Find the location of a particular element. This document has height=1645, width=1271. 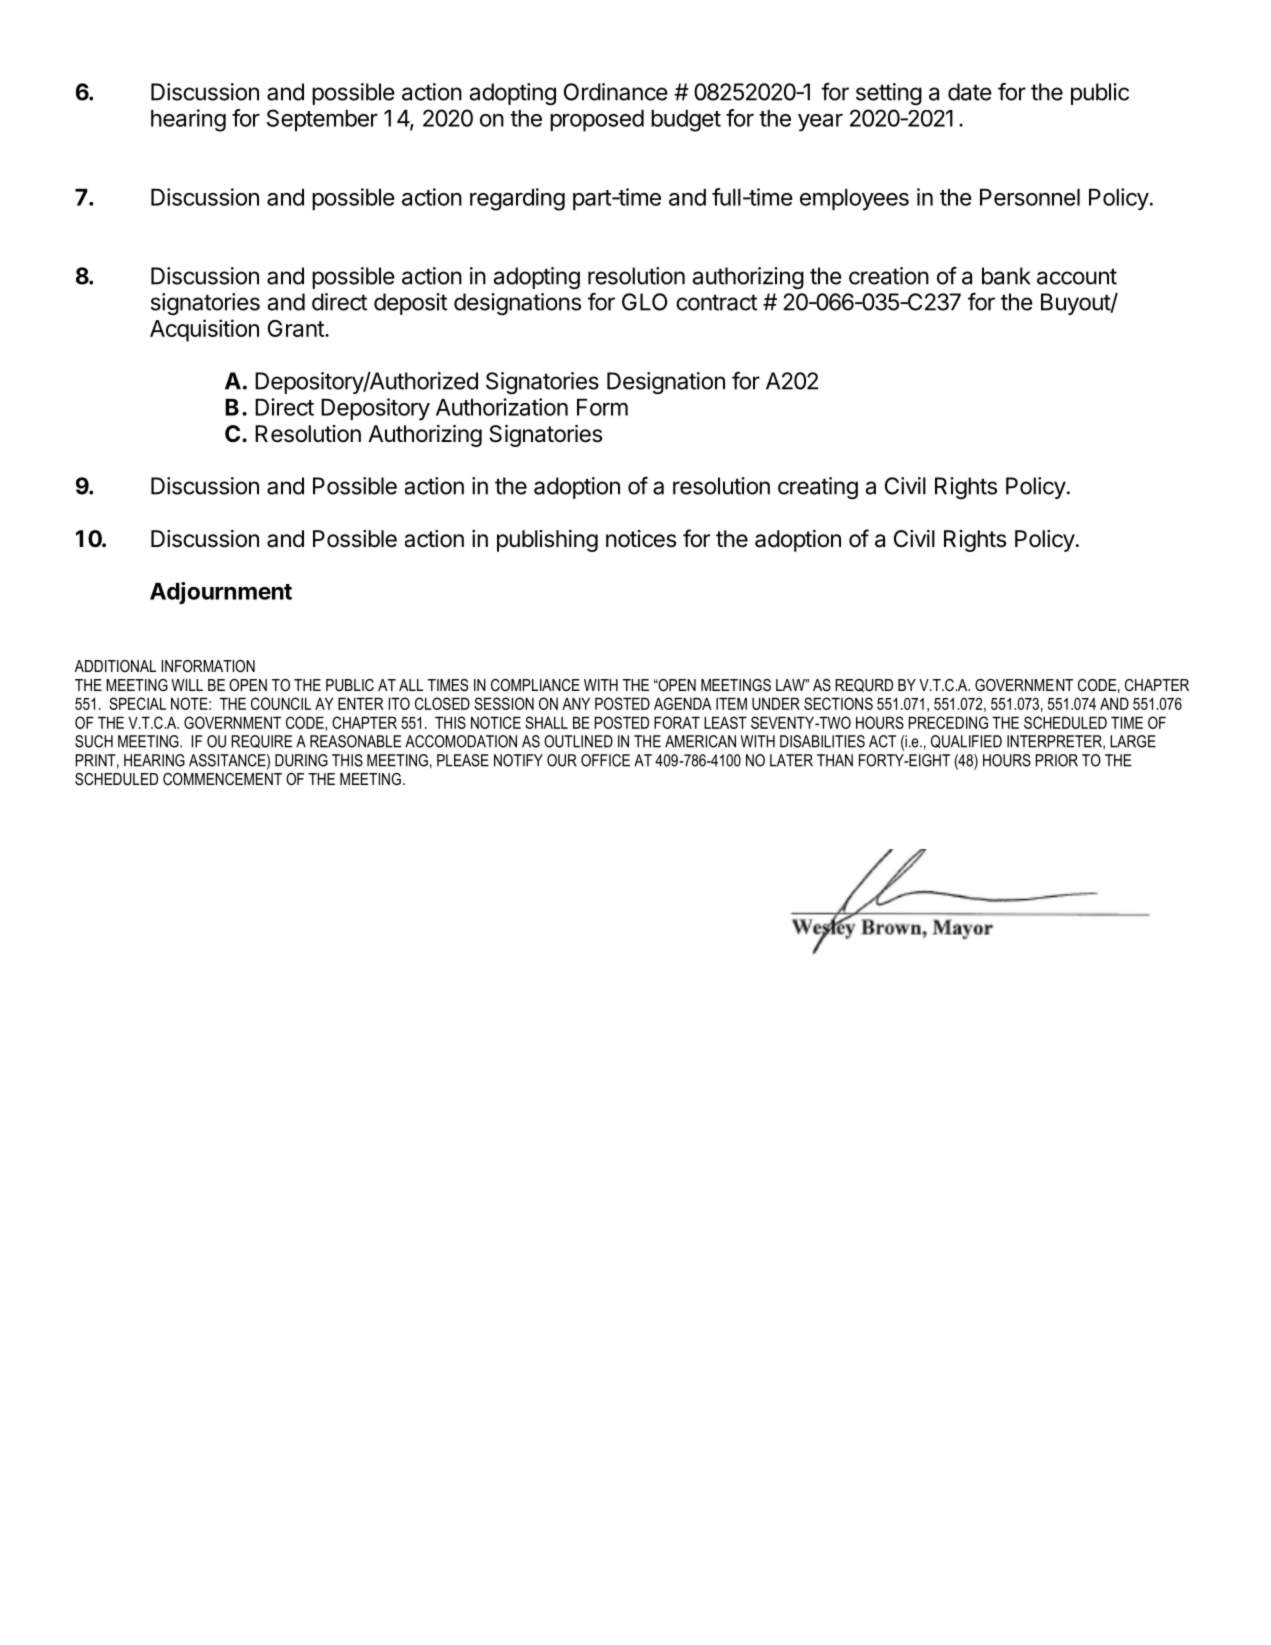

OFFICE is located at coordinates (605, 760).
